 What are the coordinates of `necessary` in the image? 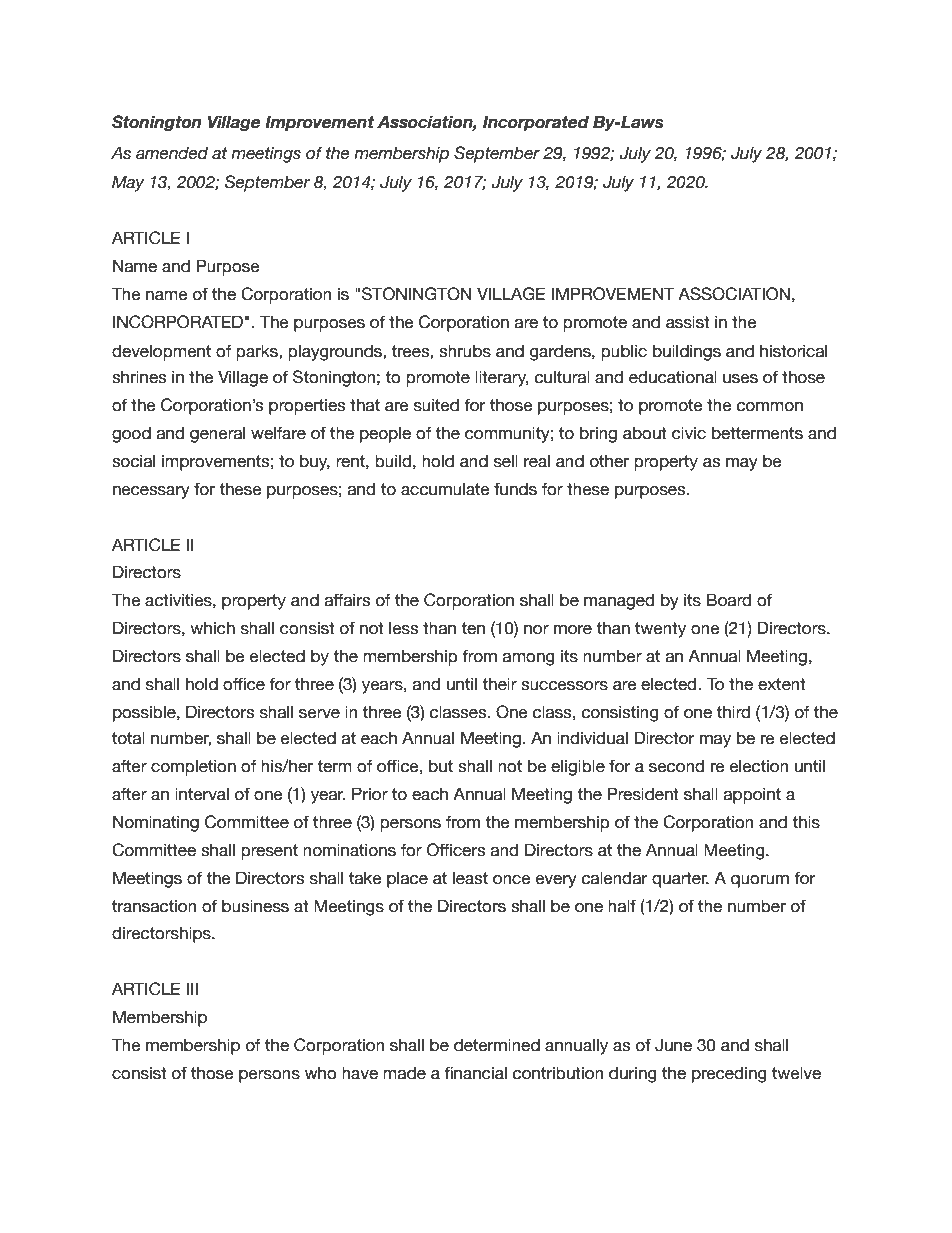 It's located at (151, 492).
